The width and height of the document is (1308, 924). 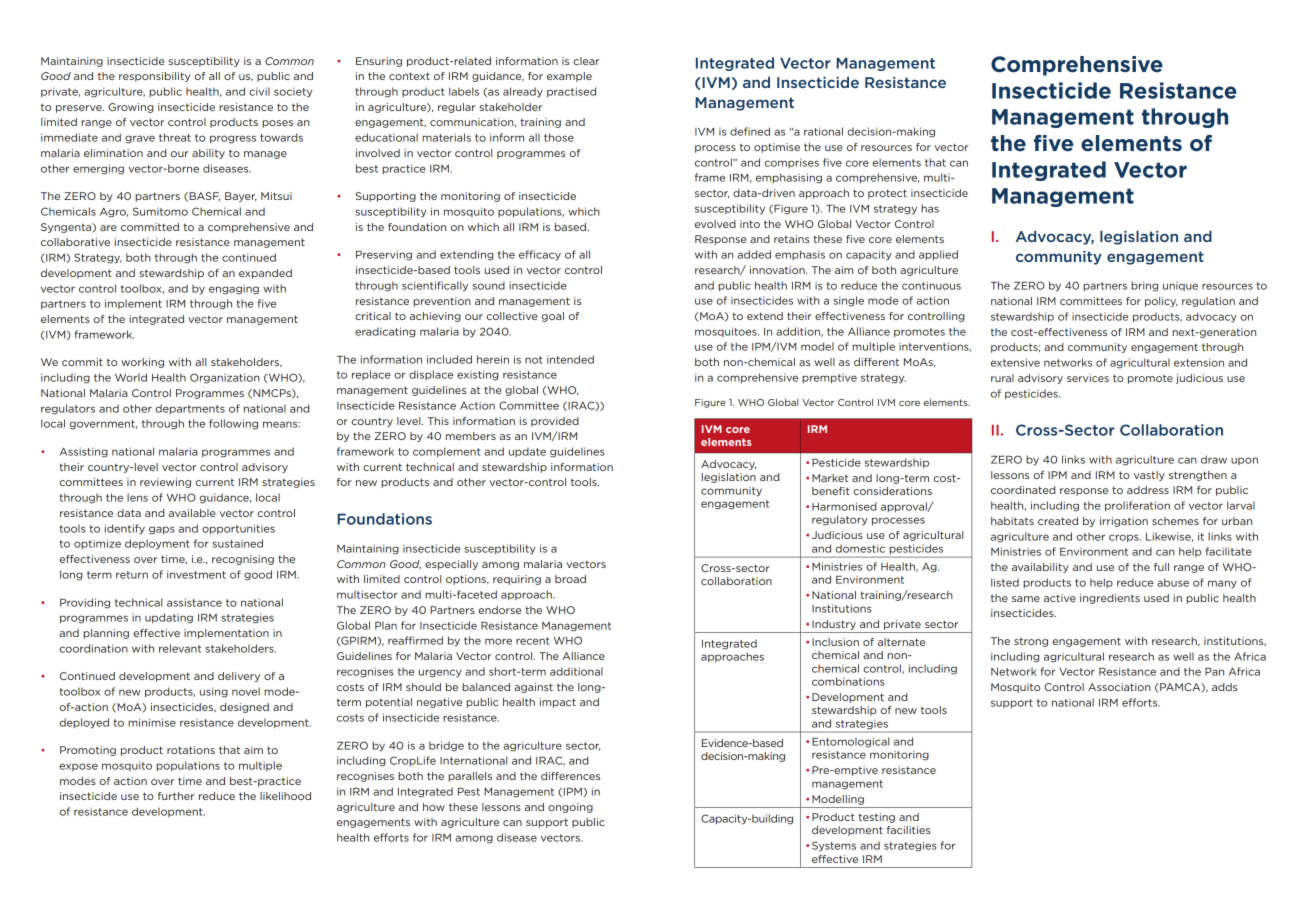 What do you see at coordinates (1144, 286) in the document?
I see `bring` at bounding box center [1144, 286].
